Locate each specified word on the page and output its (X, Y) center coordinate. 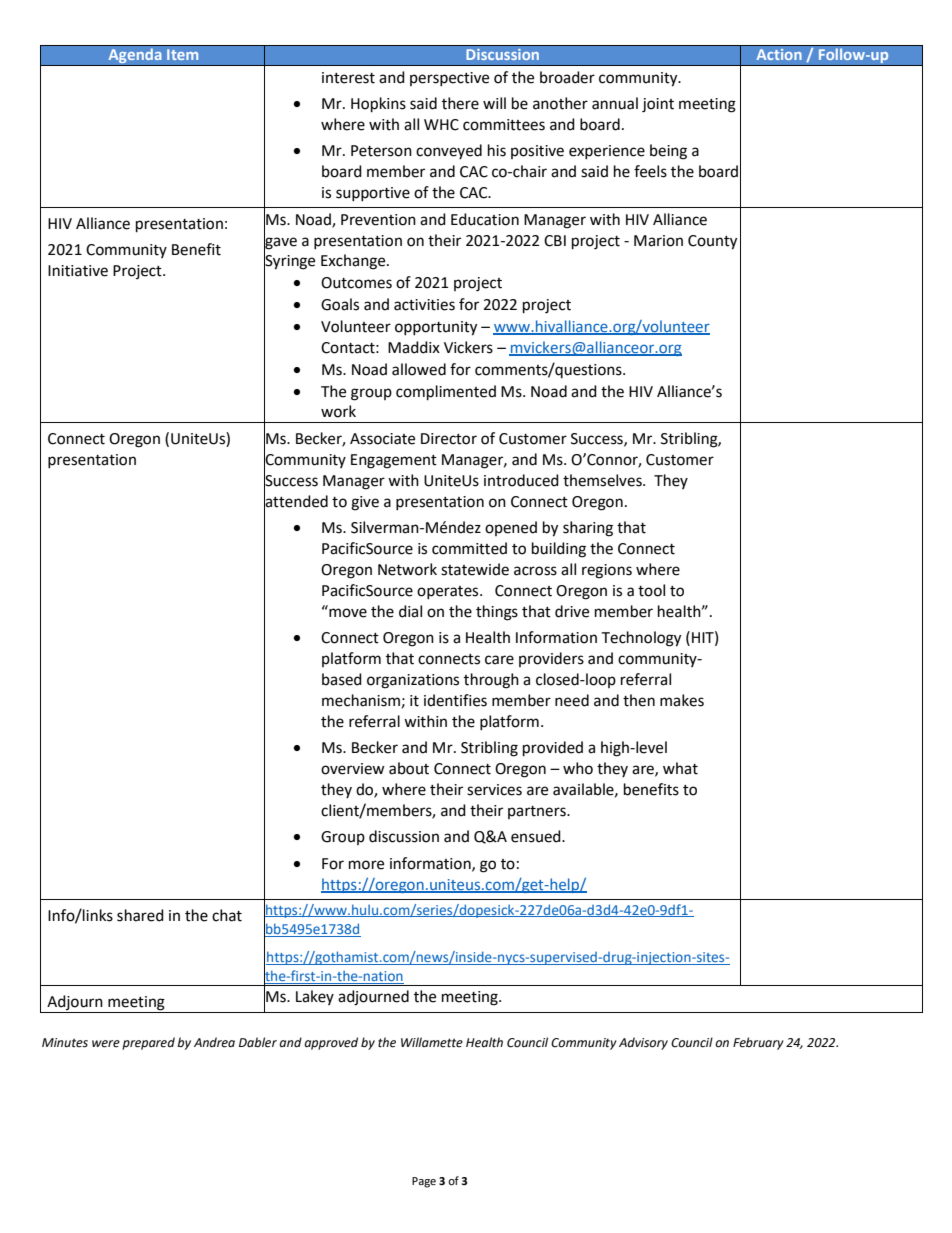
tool (651, 590)
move (347, 612)
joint (658, 105)
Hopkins (378, 105)
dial (410, 611)
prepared (148, 1043)
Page (424, 1182)
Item (182, 54)
